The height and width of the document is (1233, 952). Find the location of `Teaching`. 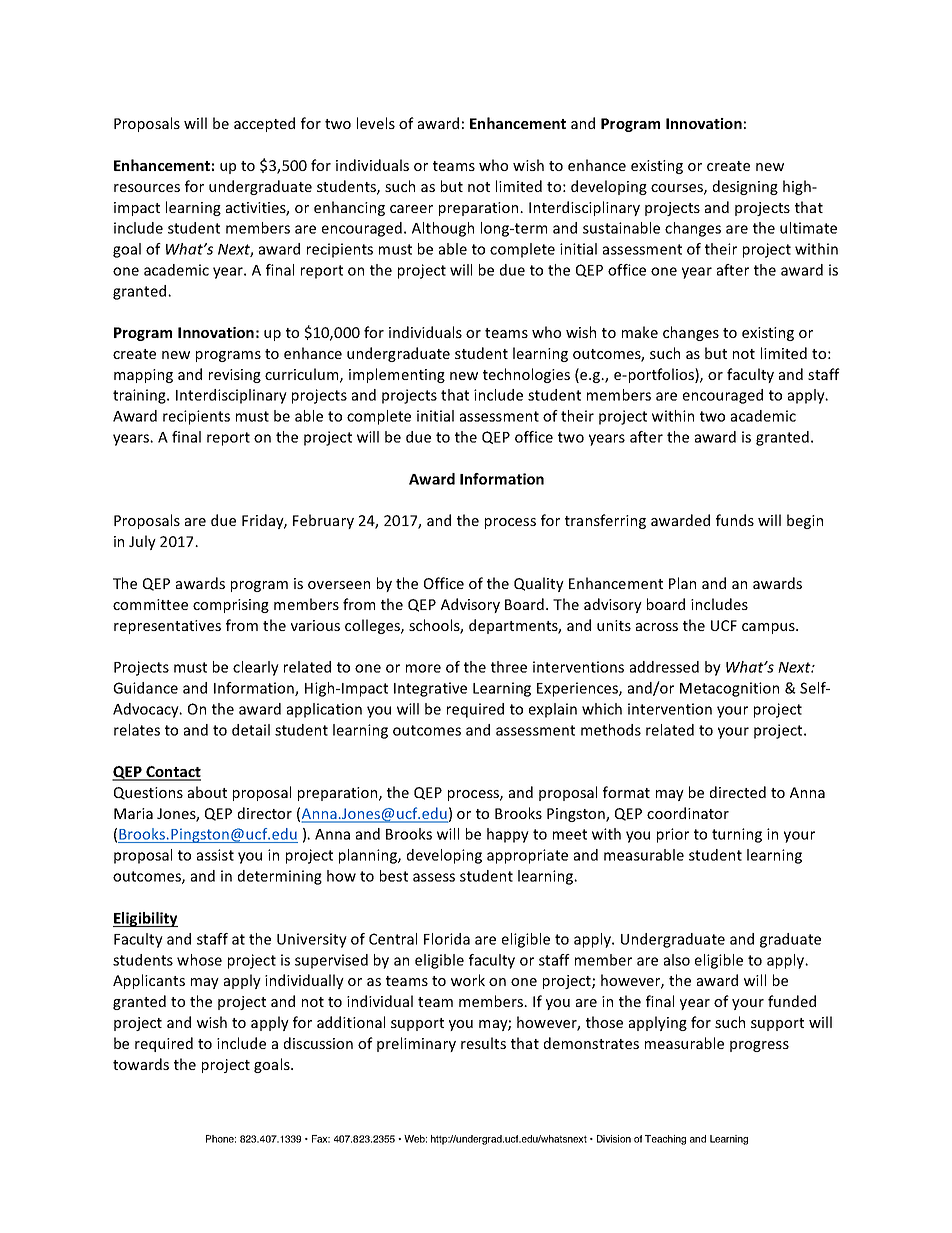

Teaching is located at coordinates (665, 1140).
